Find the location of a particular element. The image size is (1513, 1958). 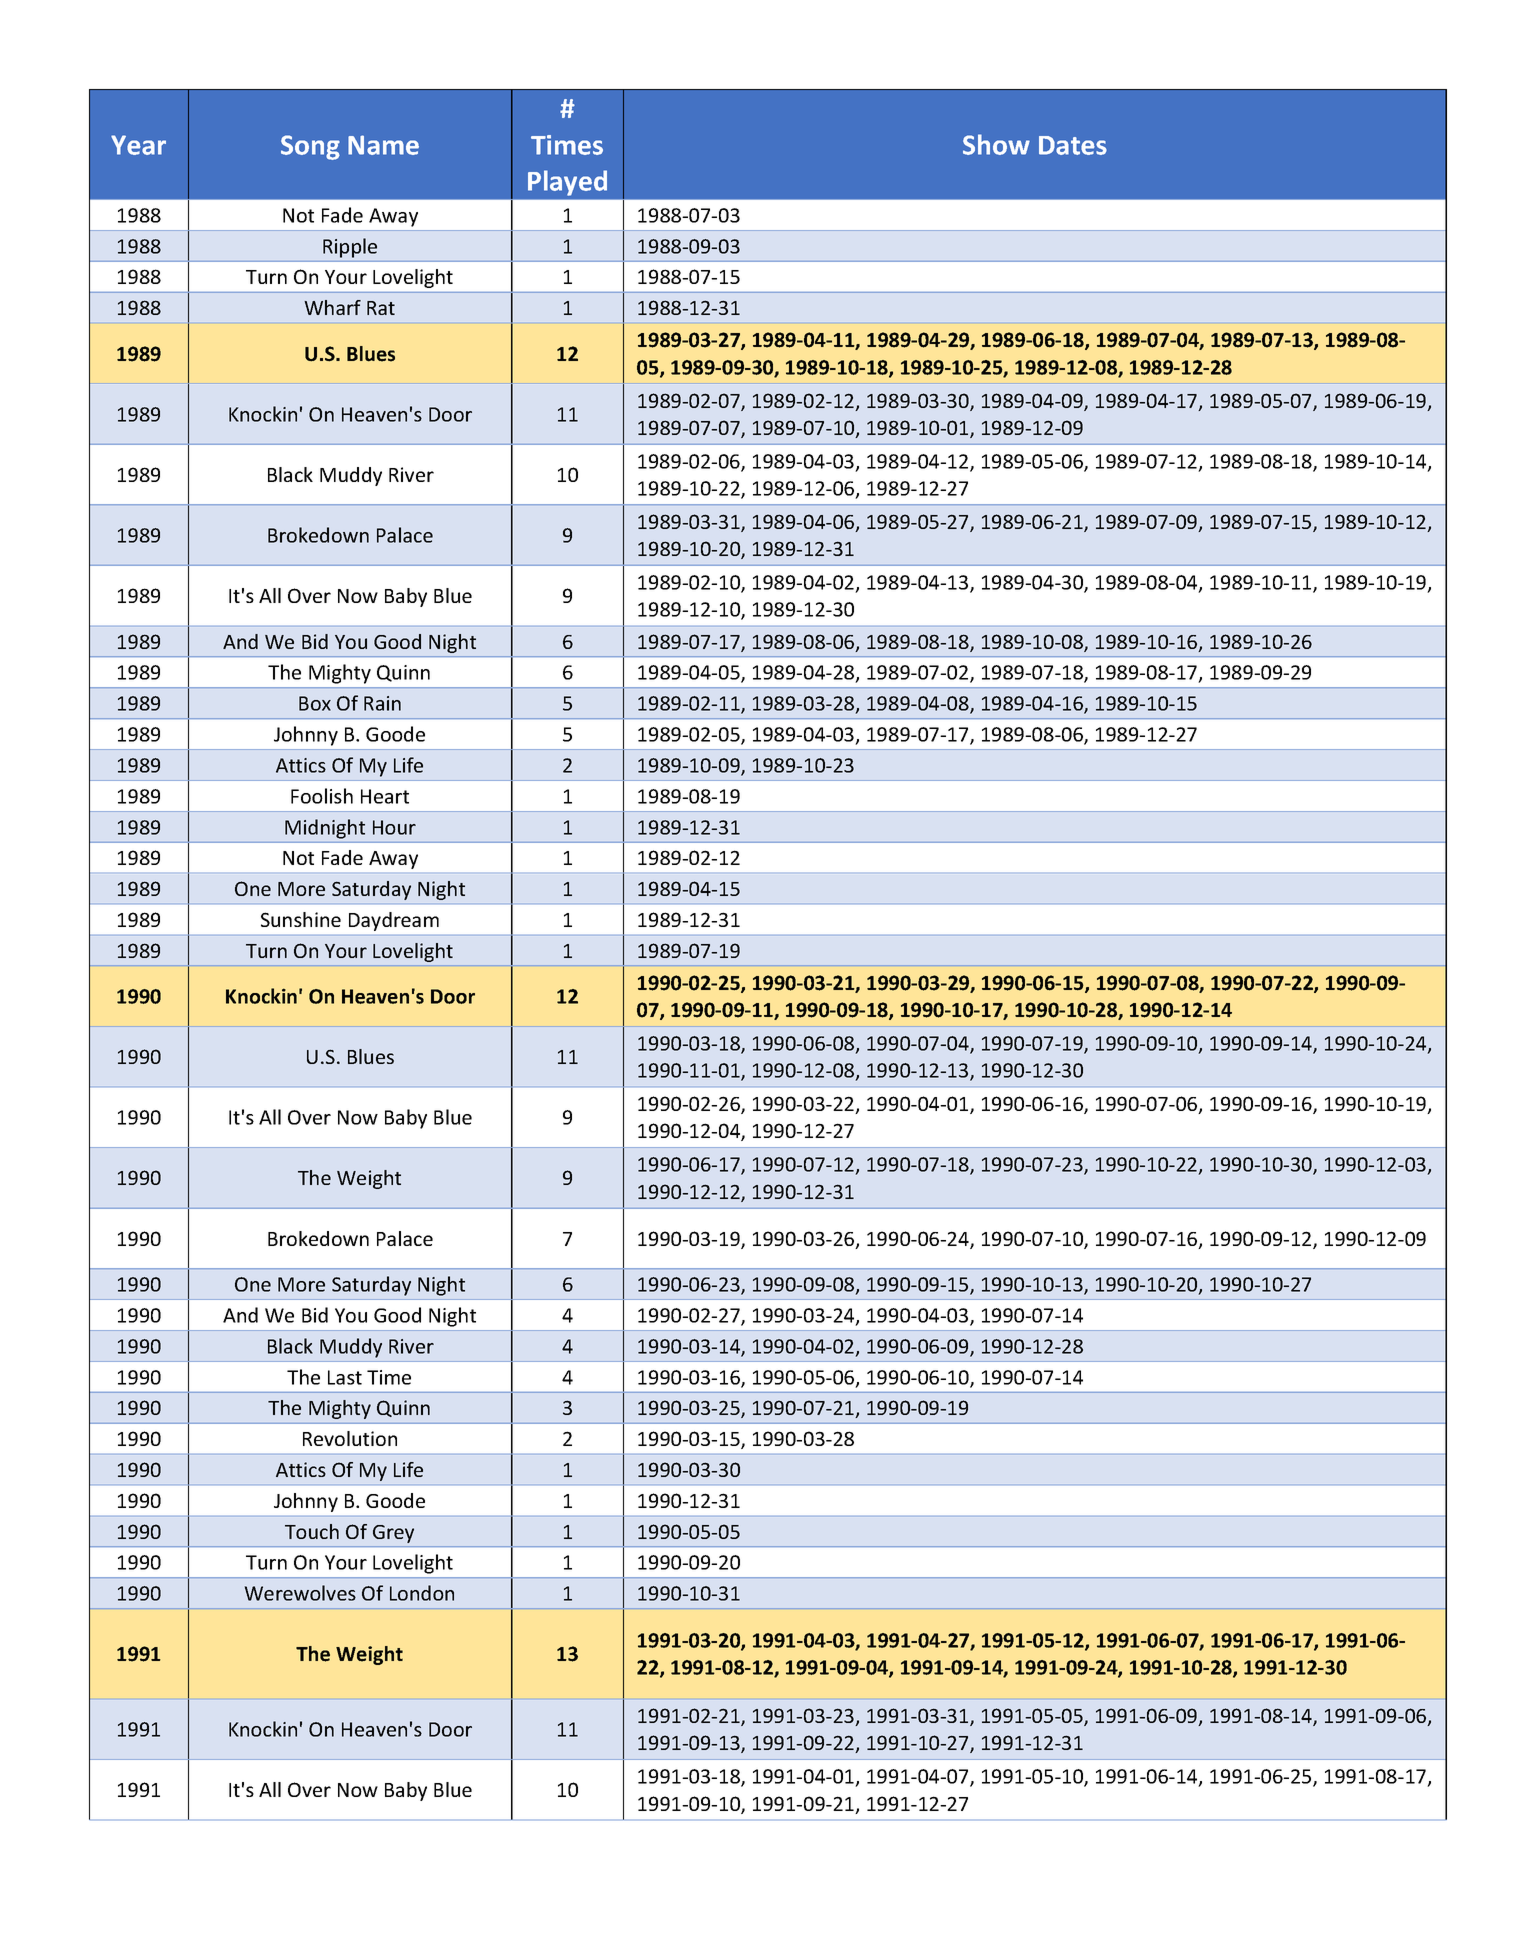

Dates is located at coordinates (1073, 145).
